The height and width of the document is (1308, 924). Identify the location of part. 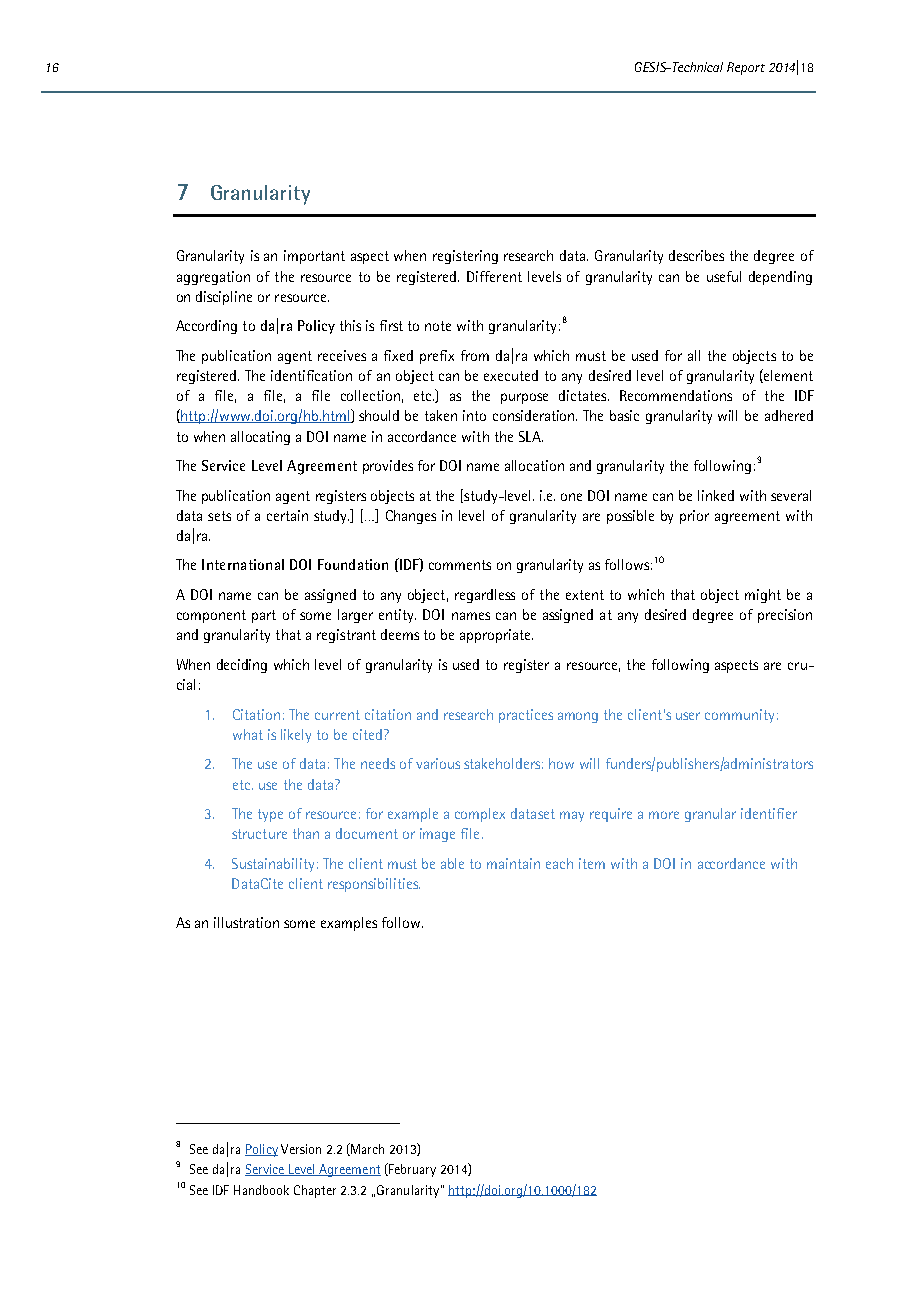
(264, 616).
